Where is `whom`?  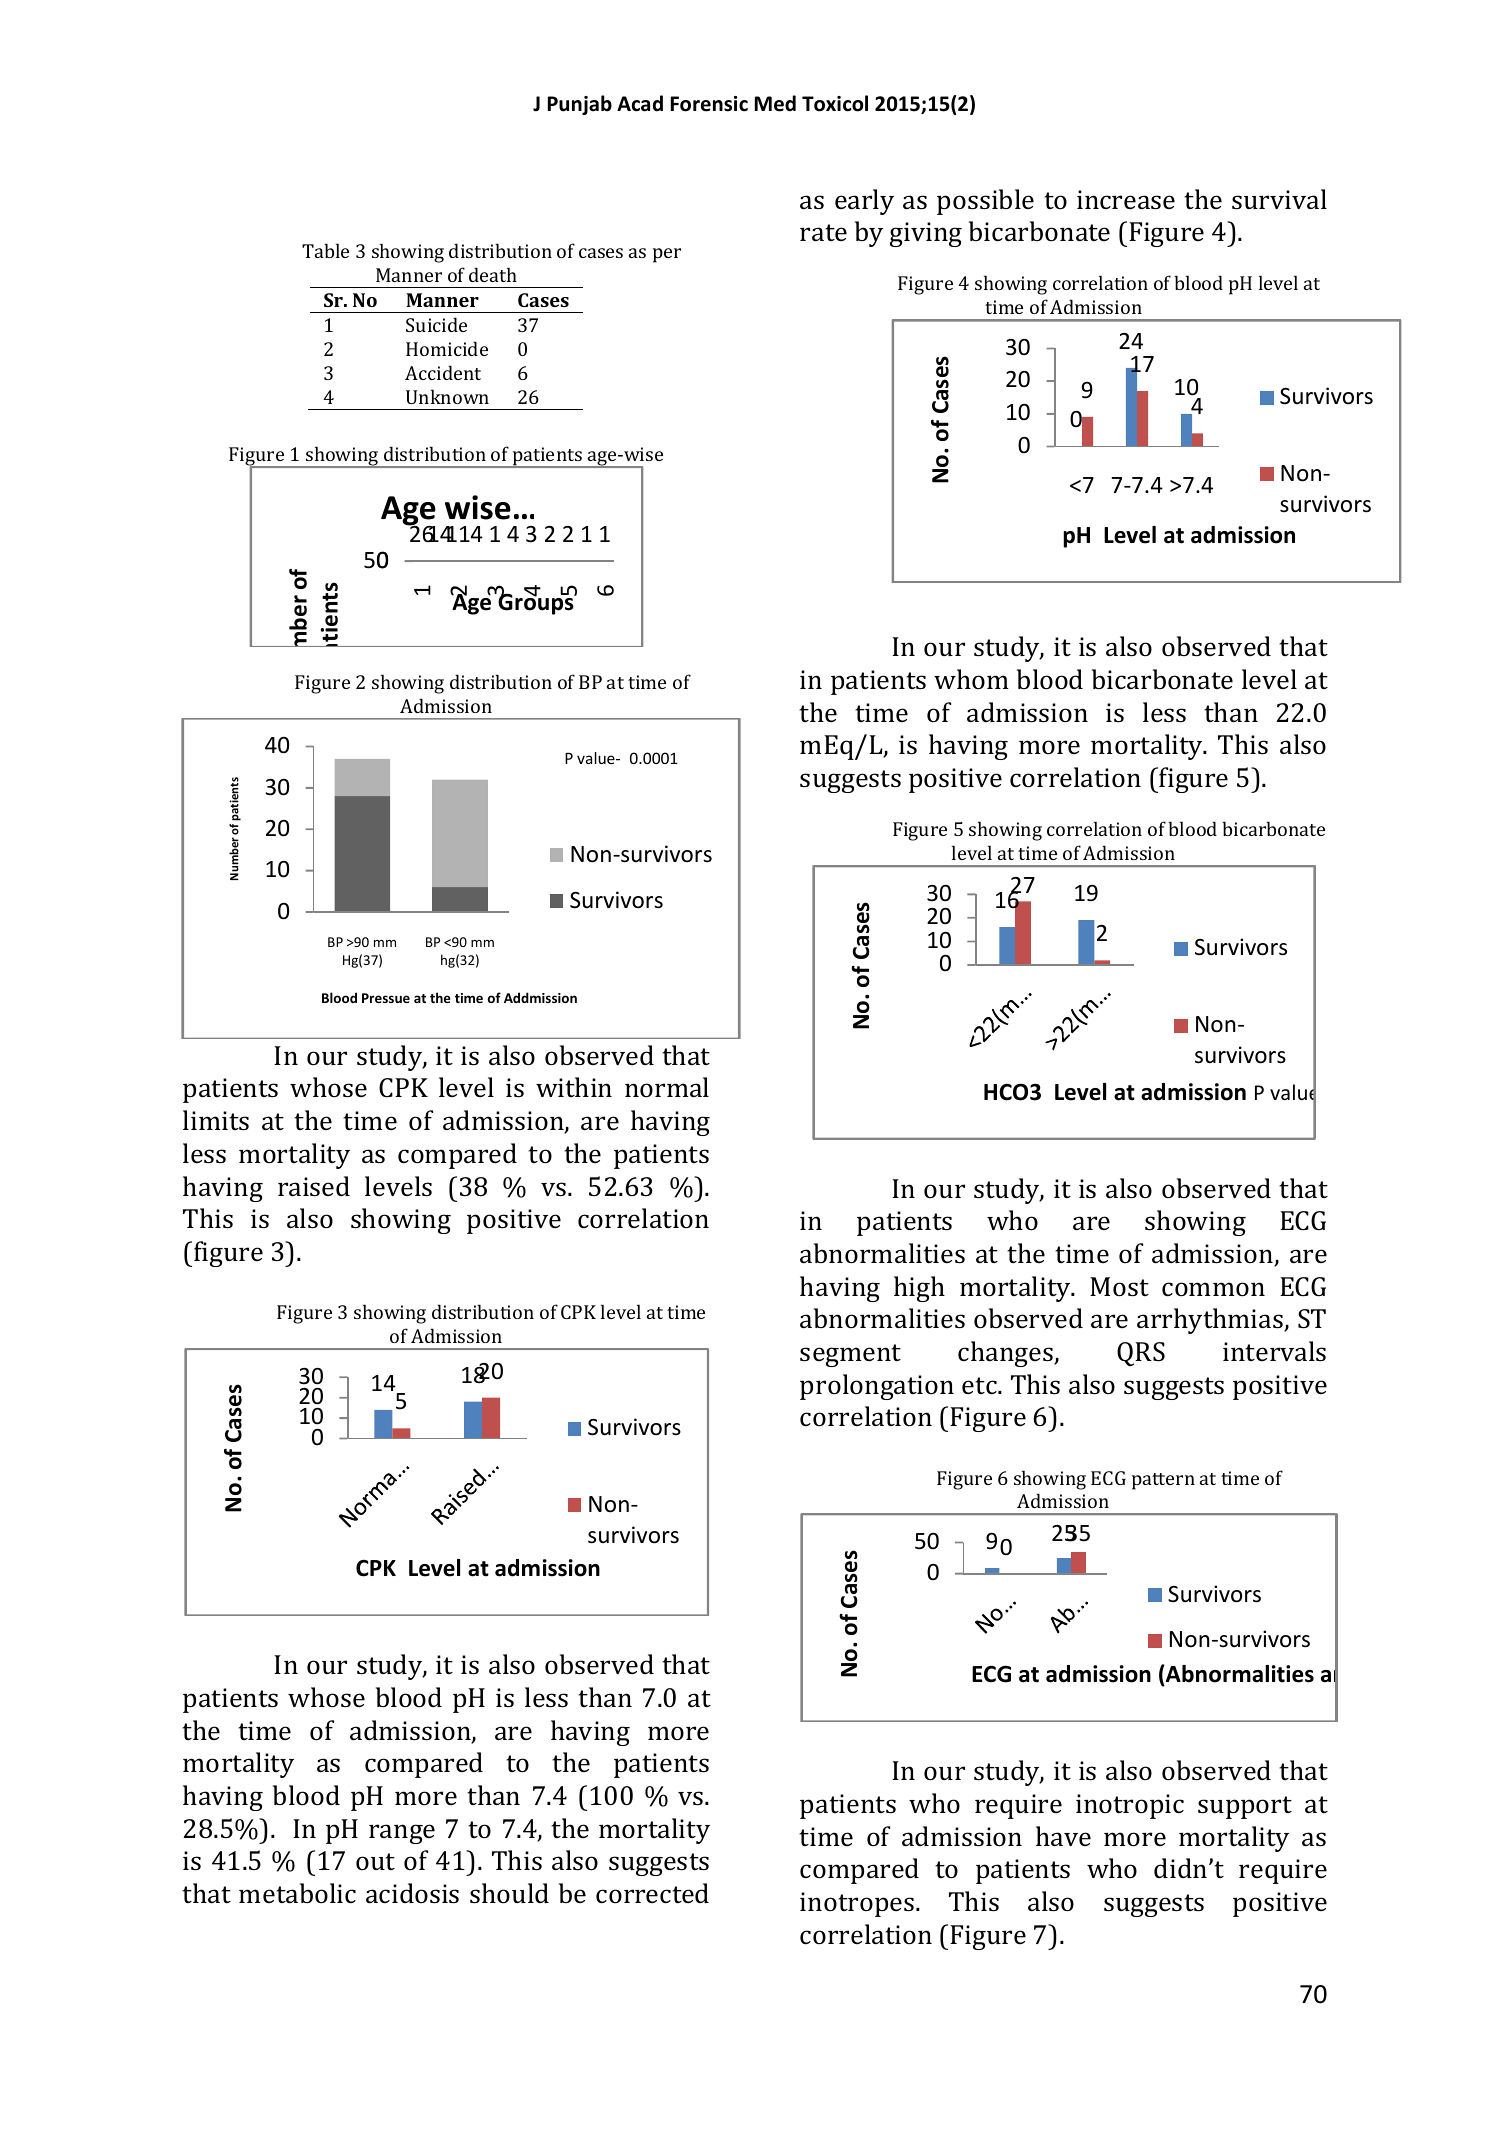
whom is located at coordinates (971, 679).
